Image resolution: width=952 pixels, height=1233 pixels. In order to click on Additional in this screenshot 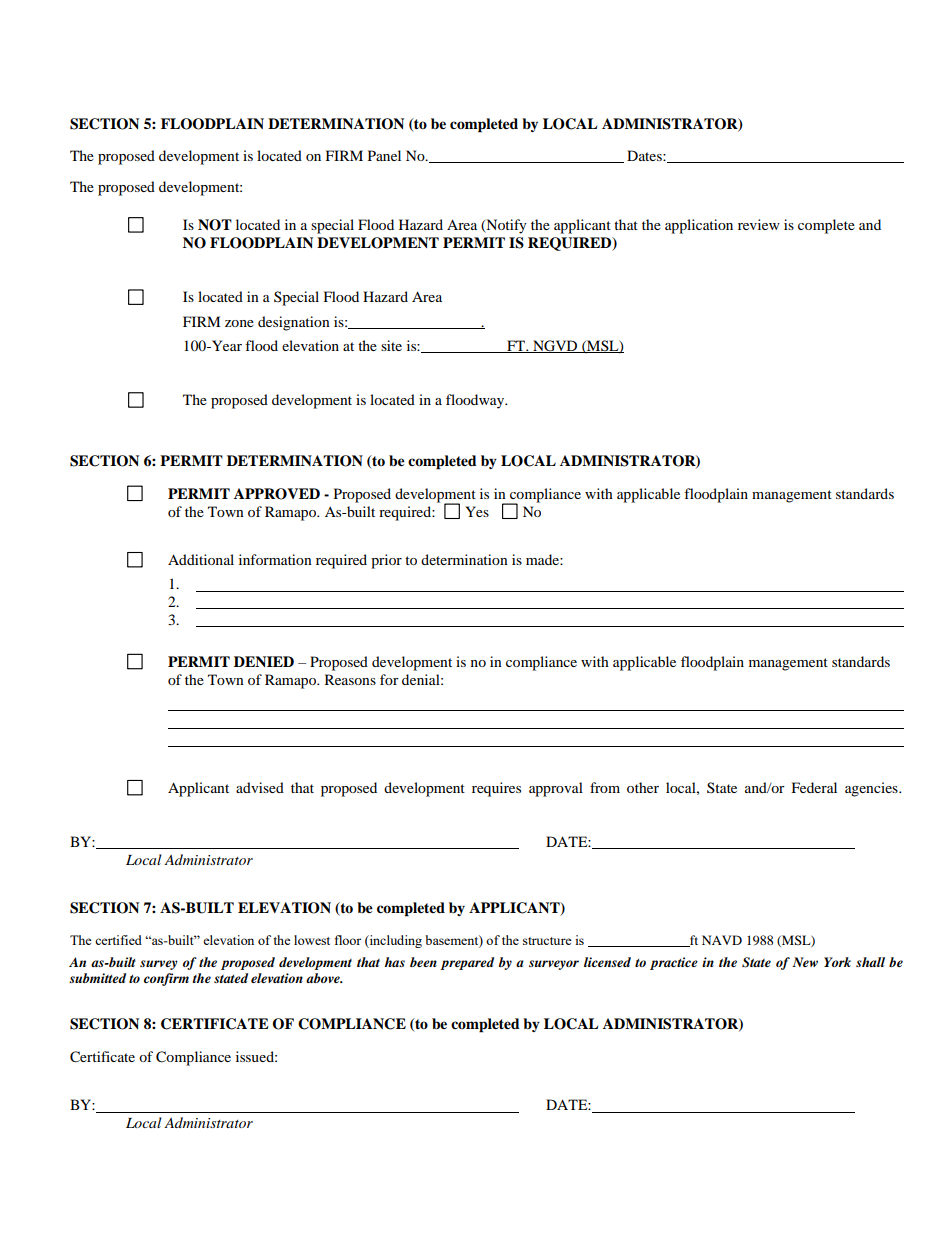, I will do `click(201, 559)`.
